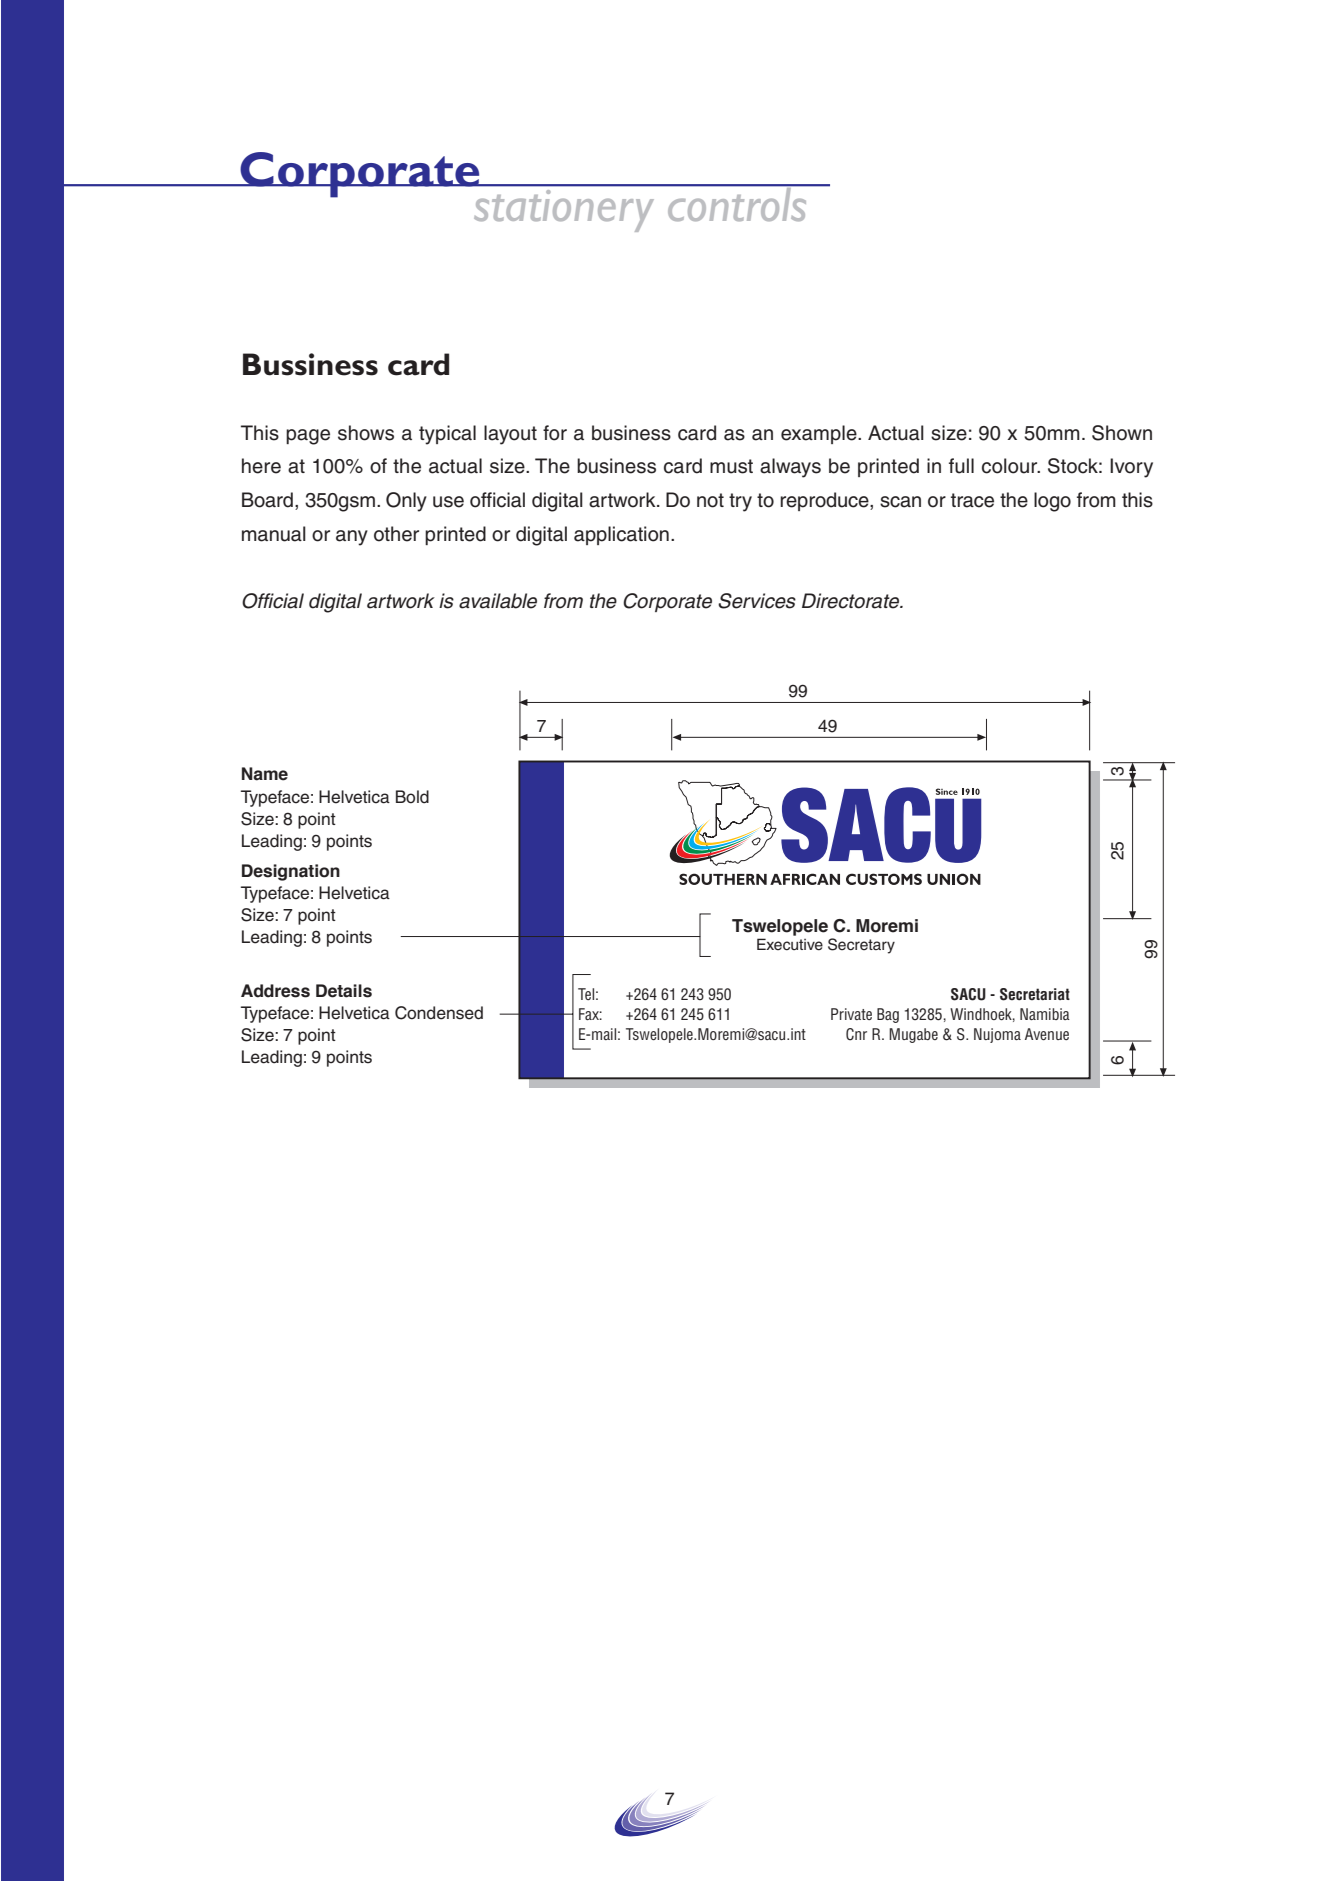  Describe the element at coordinates (406, 502) in the document. I see `Only` at that location.
